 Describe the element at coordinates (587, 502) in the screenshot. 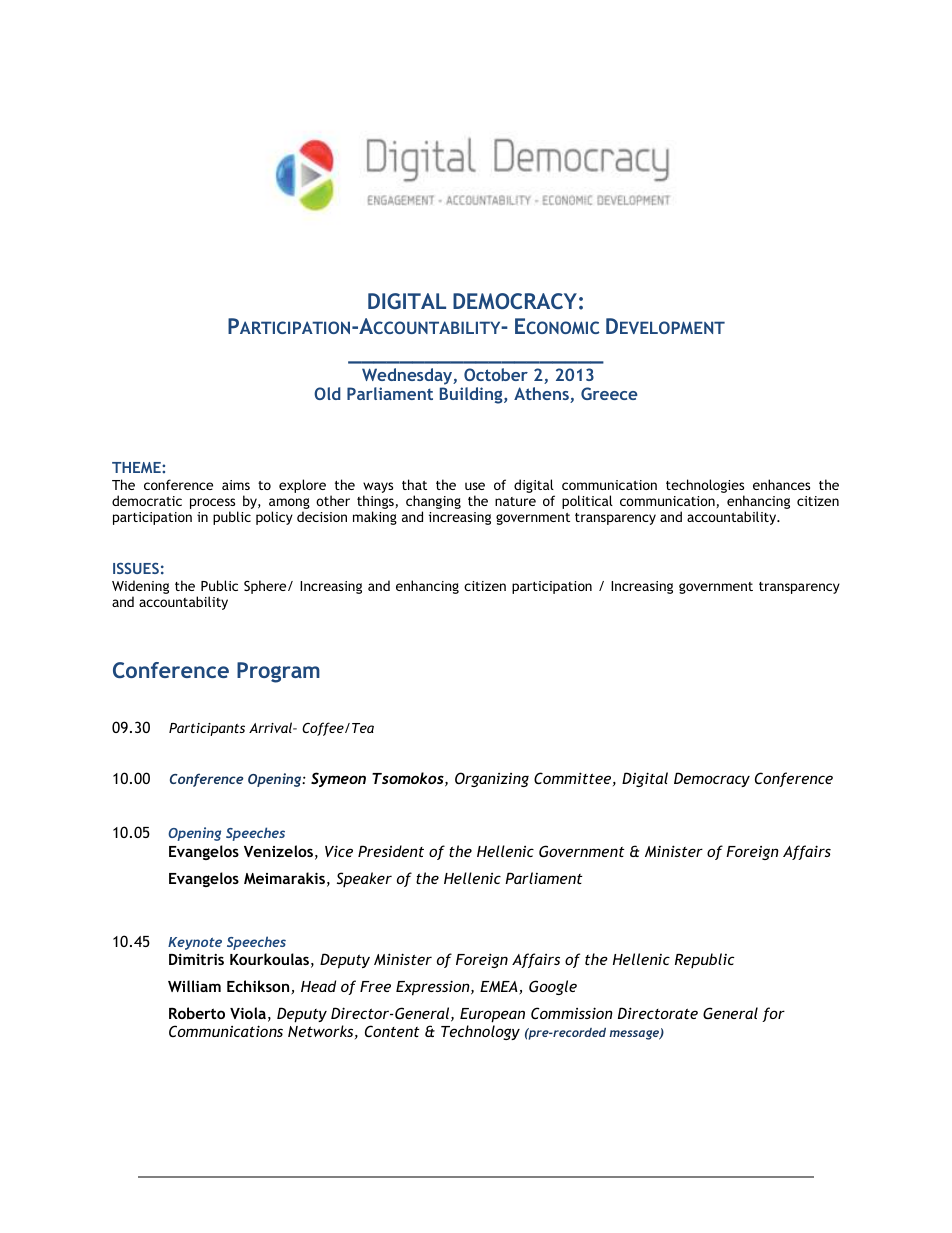

I see `political` at that location.
